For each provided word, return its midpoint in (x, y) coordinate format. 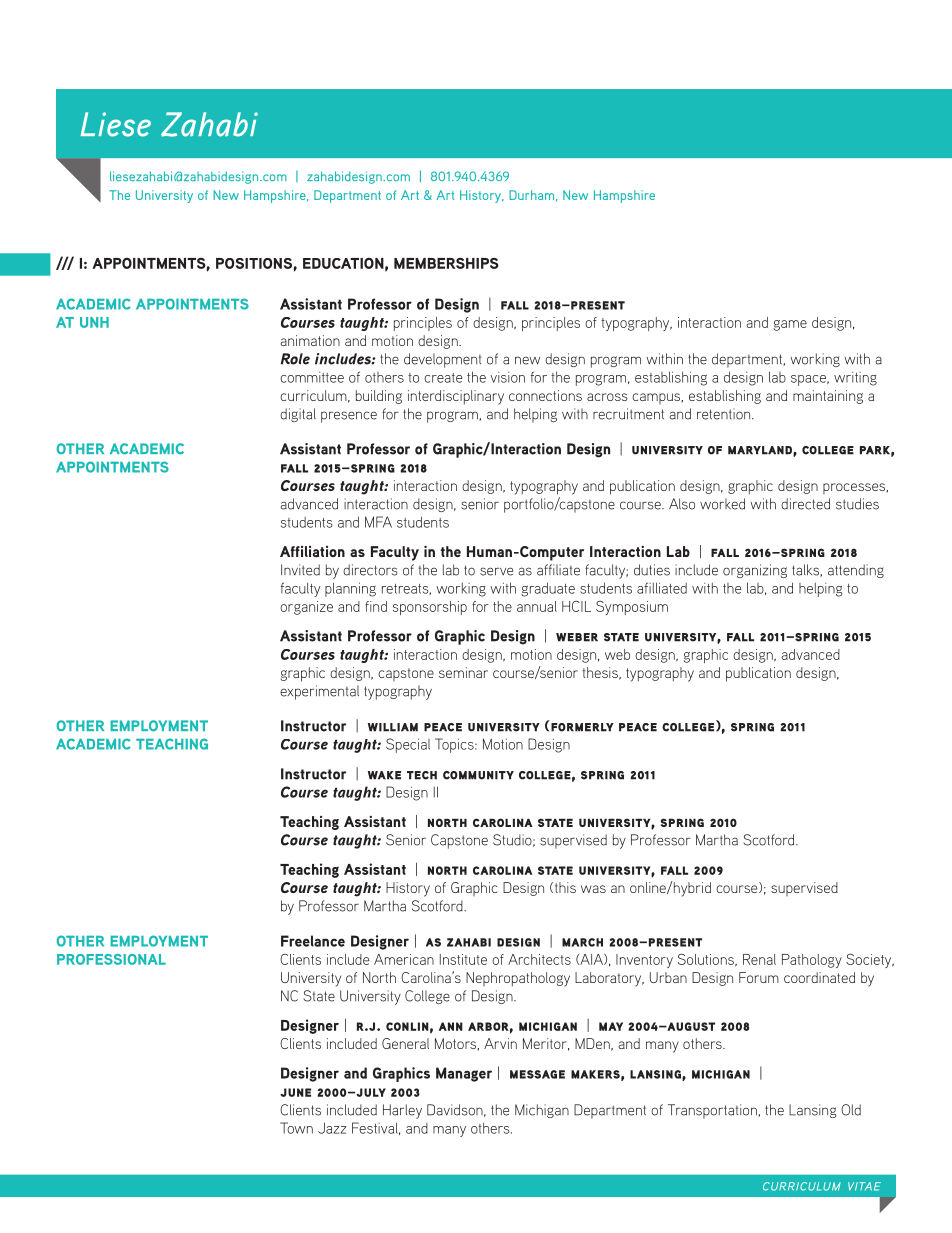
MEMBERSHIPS (446, 263)
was (593, 889)
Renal (759, 959)
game (790, 325)
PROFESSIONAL (111, 959)
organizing (755, 571)
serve (496, 571)
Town (296, 1128)
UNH (94, 322)
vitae (864, 1186)
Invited (300, 570)
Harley (402, 1111)
